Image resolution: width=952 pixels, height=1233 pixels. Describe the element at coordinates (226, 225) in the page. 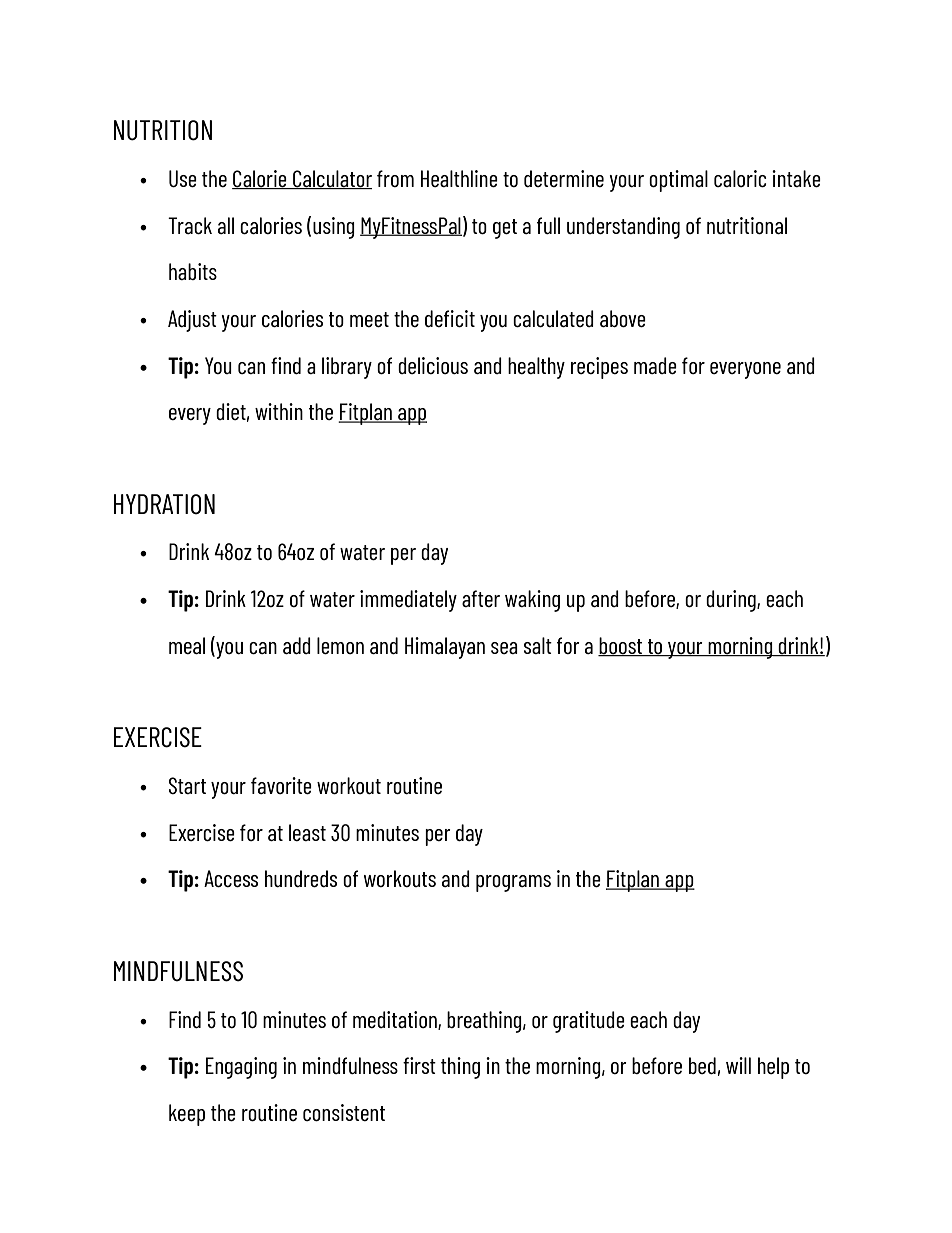

I see `all` at that location.
